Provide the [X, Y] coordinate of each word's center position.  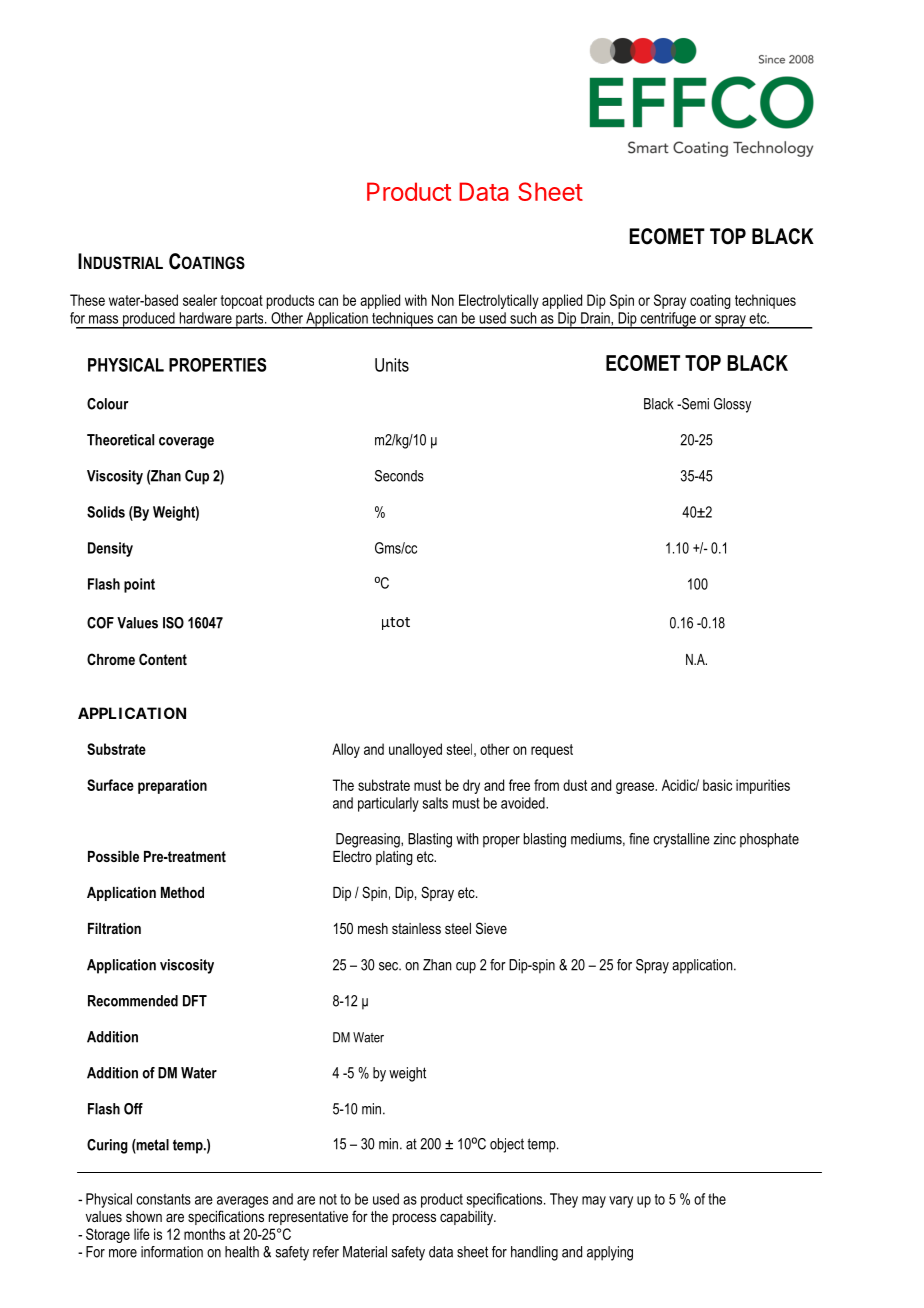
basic [717, 785]
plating [394, 858]
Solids [106, 512]
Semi [694, 404]
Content [163, 659]
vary [621, 1202]
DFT [195, 1001]
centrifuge [668, 320]
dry [471, 786]
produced [149, 320]
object [507, 1145]
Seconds [399, 476]
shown [144, 1216]
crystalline [681, 840]
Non [443, 300]
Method [182, 892]
